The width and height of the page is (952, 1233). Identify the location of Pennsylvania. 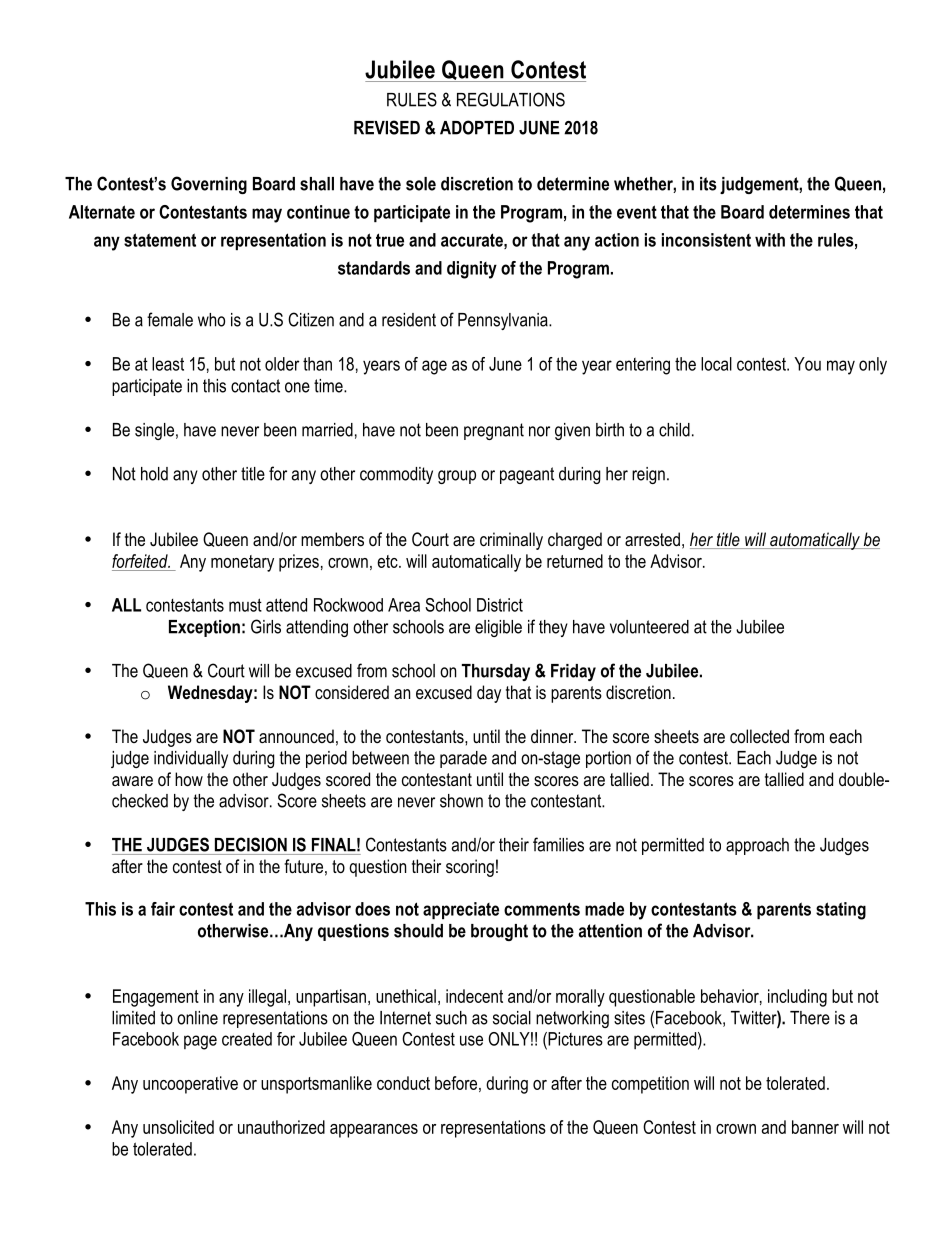
(504, 321).
